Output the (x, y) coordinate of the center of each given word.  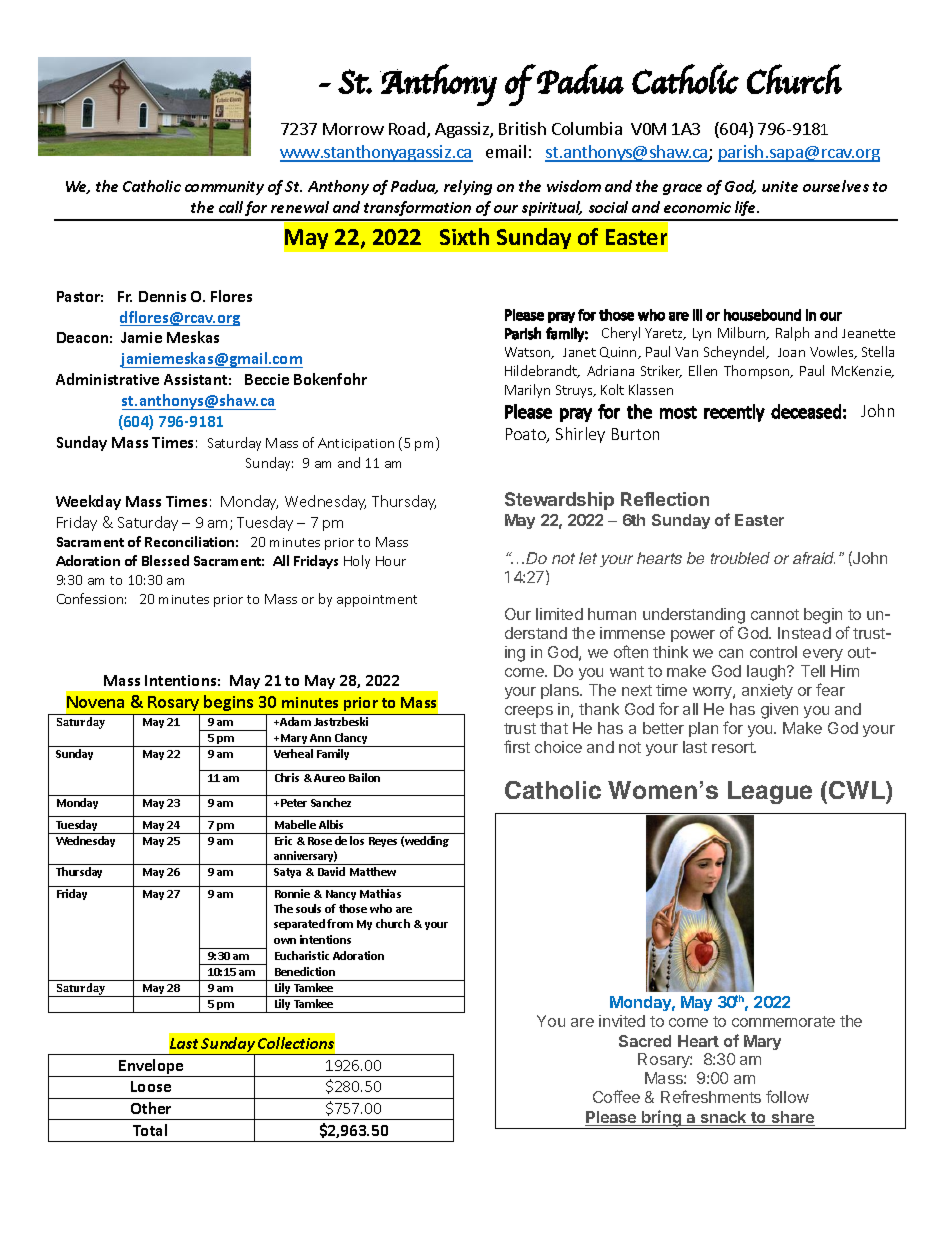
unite (780, 186)
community (224, 188)
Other (151, 1108)
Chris (287, 777)
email (506, 151)
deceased (806, 411)
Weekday (88, 502)
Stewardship (559, 501)
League (770, 792)
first (517, 746)
